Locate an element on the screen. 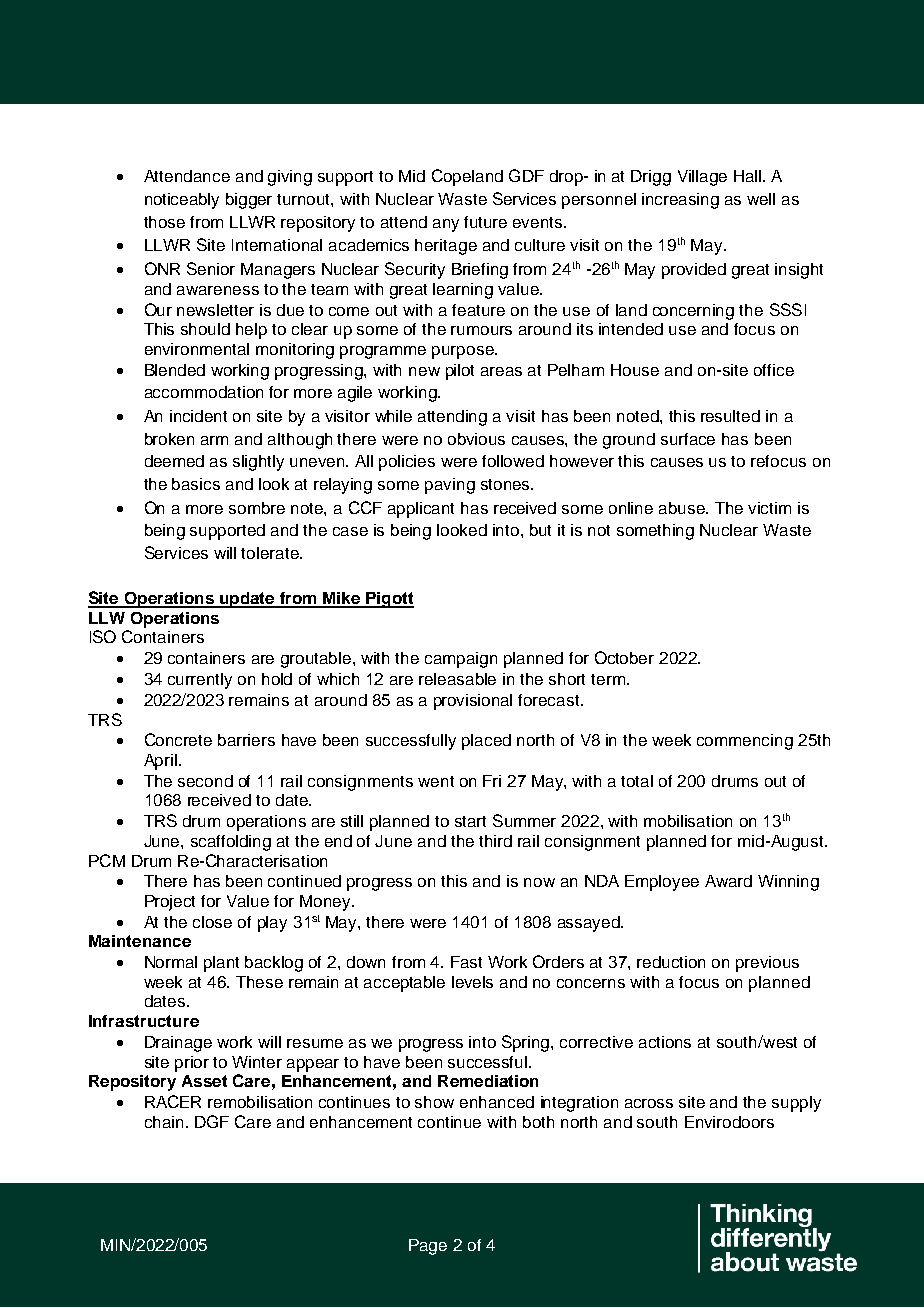 Image resolution: width=924 pixels, height=1308 pixels. increasing is located at coordinates (680, 201).
